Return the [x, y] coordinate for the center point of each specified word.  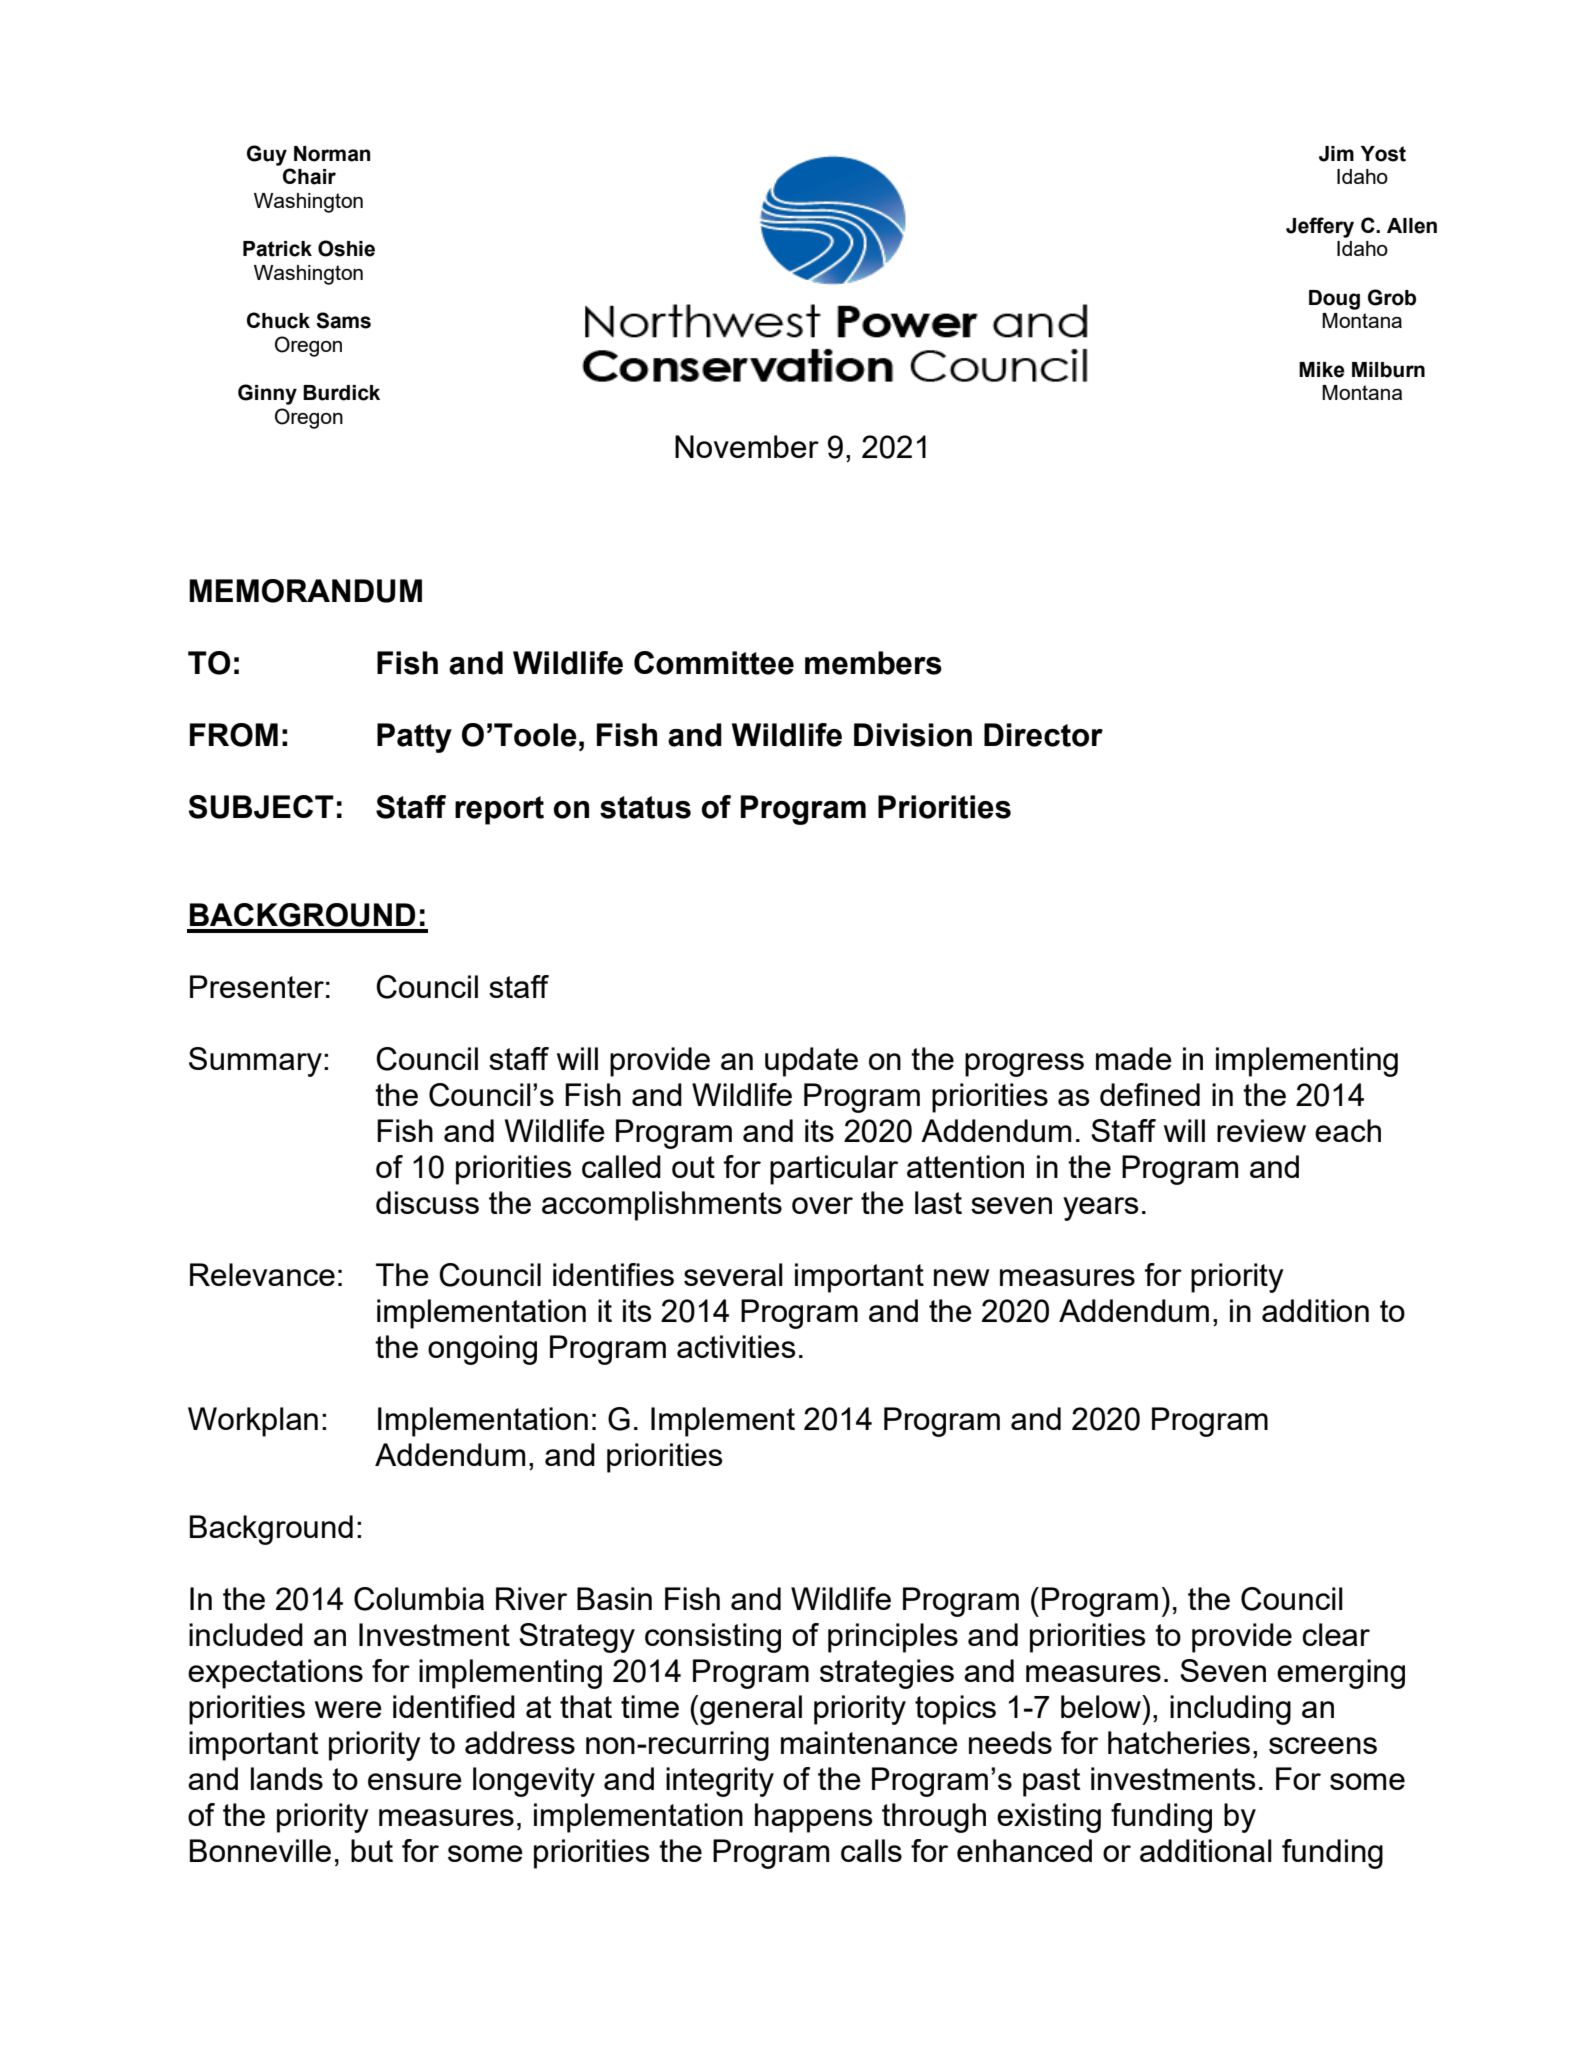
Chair [309, 176]
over [822, 1205]
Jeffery [1320, 227]
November [747, 446]
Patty [414, 738]
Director [1043, 735]
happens [813, 1818]
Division [913, 735]
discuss [427, 1202]
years [1100, 1209]
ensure [415, 1781]
